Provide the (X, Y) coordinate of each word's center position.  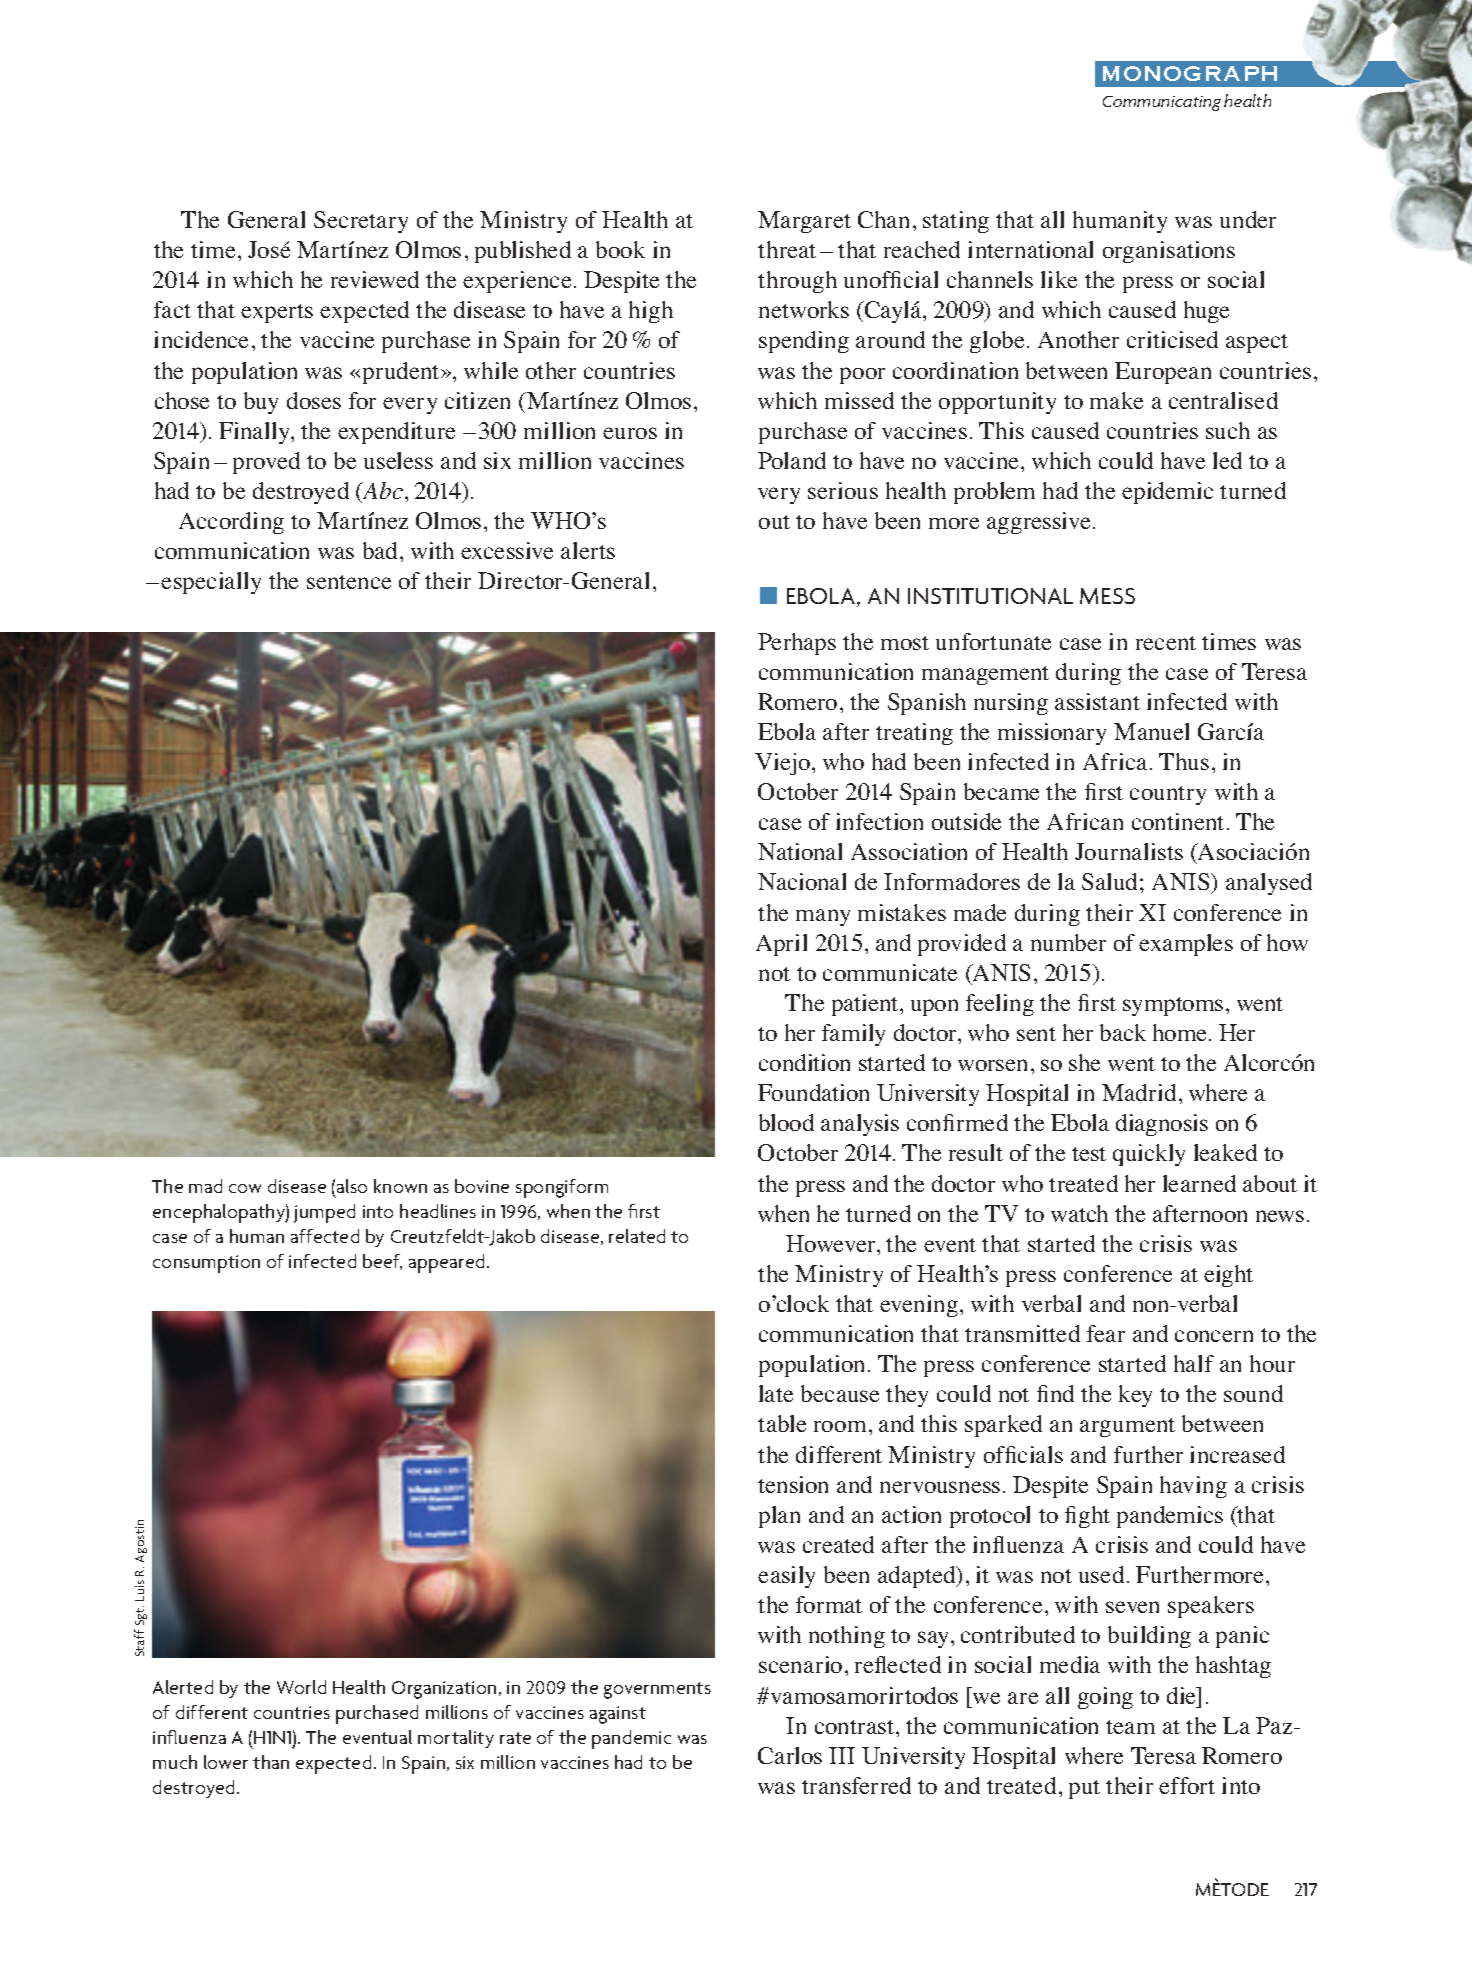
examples (1186, 945)
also (352, 1186)
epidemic (1167, 493)
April (781, 945)
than (271, 1762)
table (782, 1423)
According (231, 523)
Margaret (804, 222)
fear (1106, 1333)
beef (382, 1262)
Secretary (361, 222)
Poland (792, 460)
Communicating (1162, 103)
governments (657, 1690)
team (1130, 1727)
